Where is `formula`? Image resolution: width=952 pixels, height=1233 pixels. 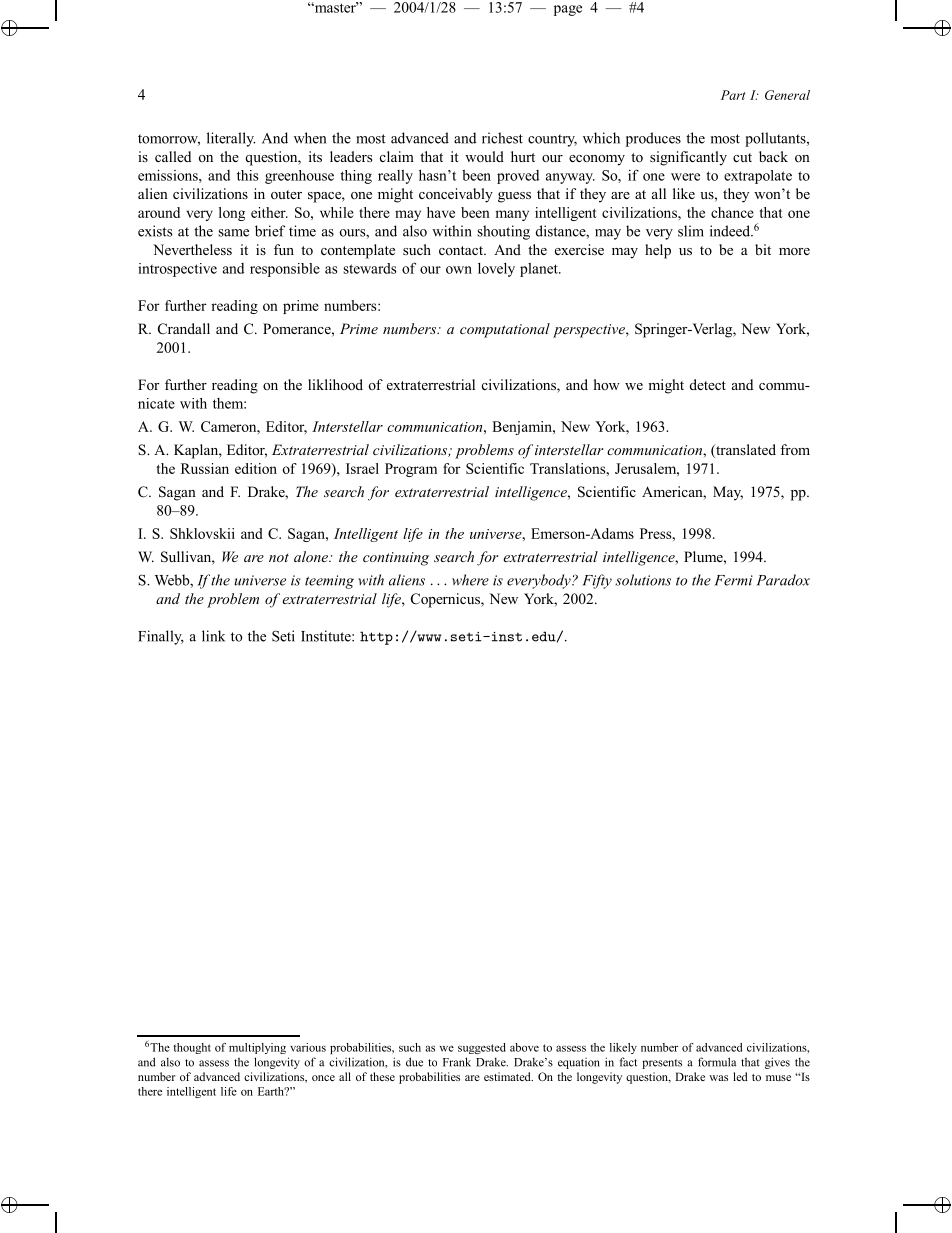 formula is located at coordinates (717, 1062).
